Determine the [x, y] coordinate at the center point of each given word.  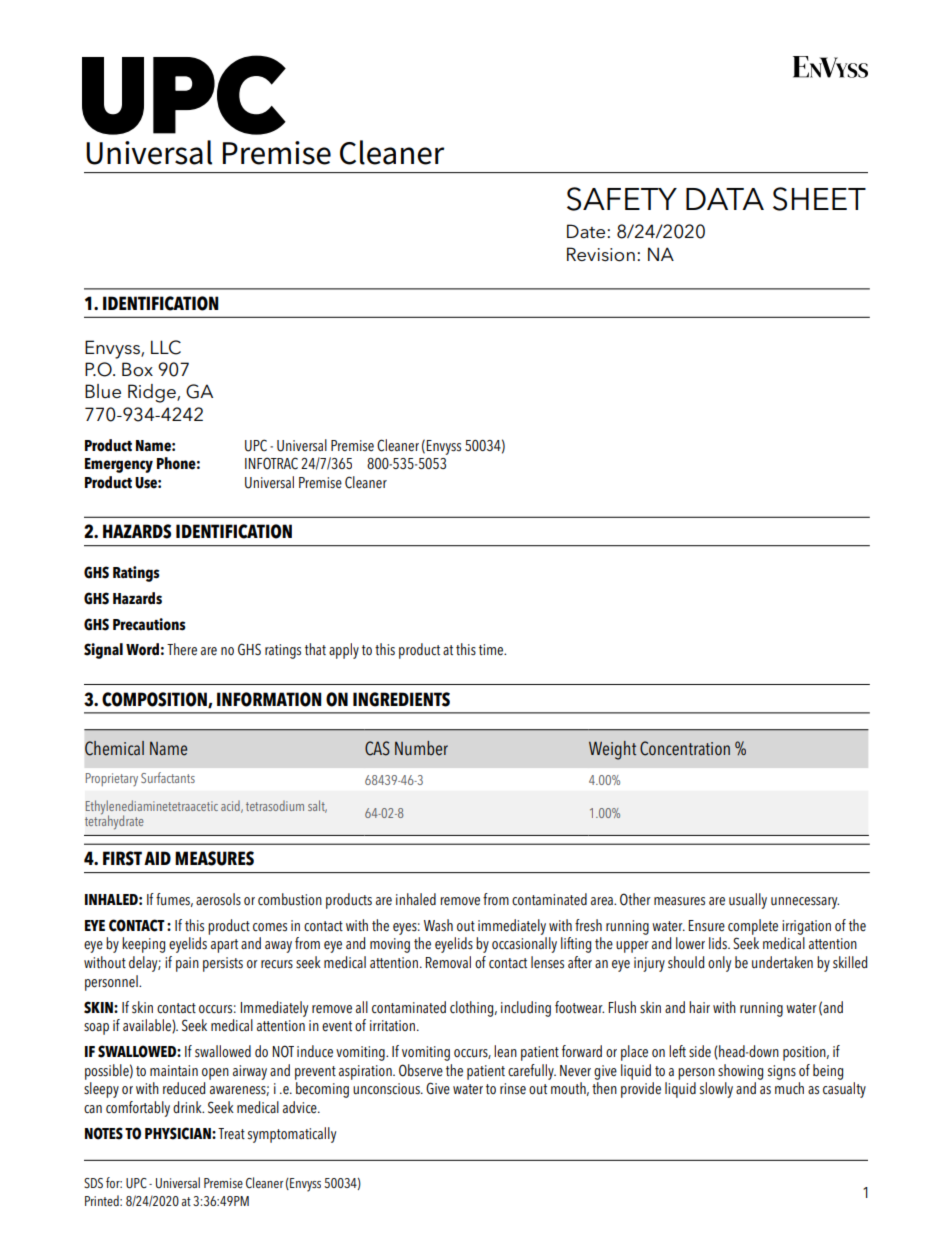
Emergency [119, 465]
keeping [143, 945]
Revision [601, 254]
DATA [725, 199]
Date [587, 231]
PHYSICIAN [179, 1133]
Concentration [685, 748]
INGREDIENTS [401, 699]
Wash [438, 925]
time [492, 650]
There [182, 649]
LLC [166, 347]
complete [753, 927]
